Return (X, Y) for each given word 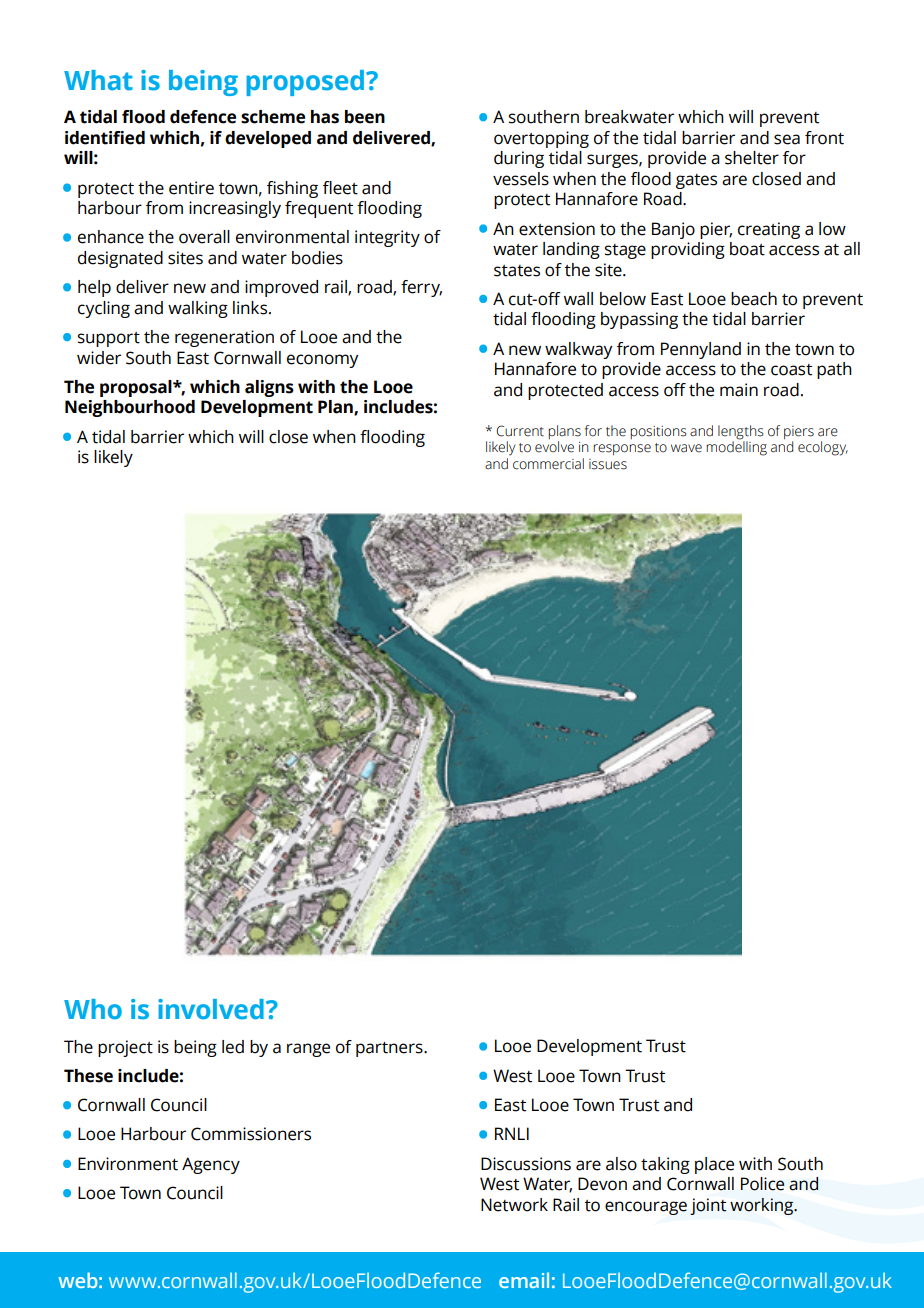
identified (105, 138)
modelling (736, 447)
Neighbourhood (130, 408)
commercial (548, 464)
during (519, 159)
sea (787, 139)
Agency (211, 1165)
